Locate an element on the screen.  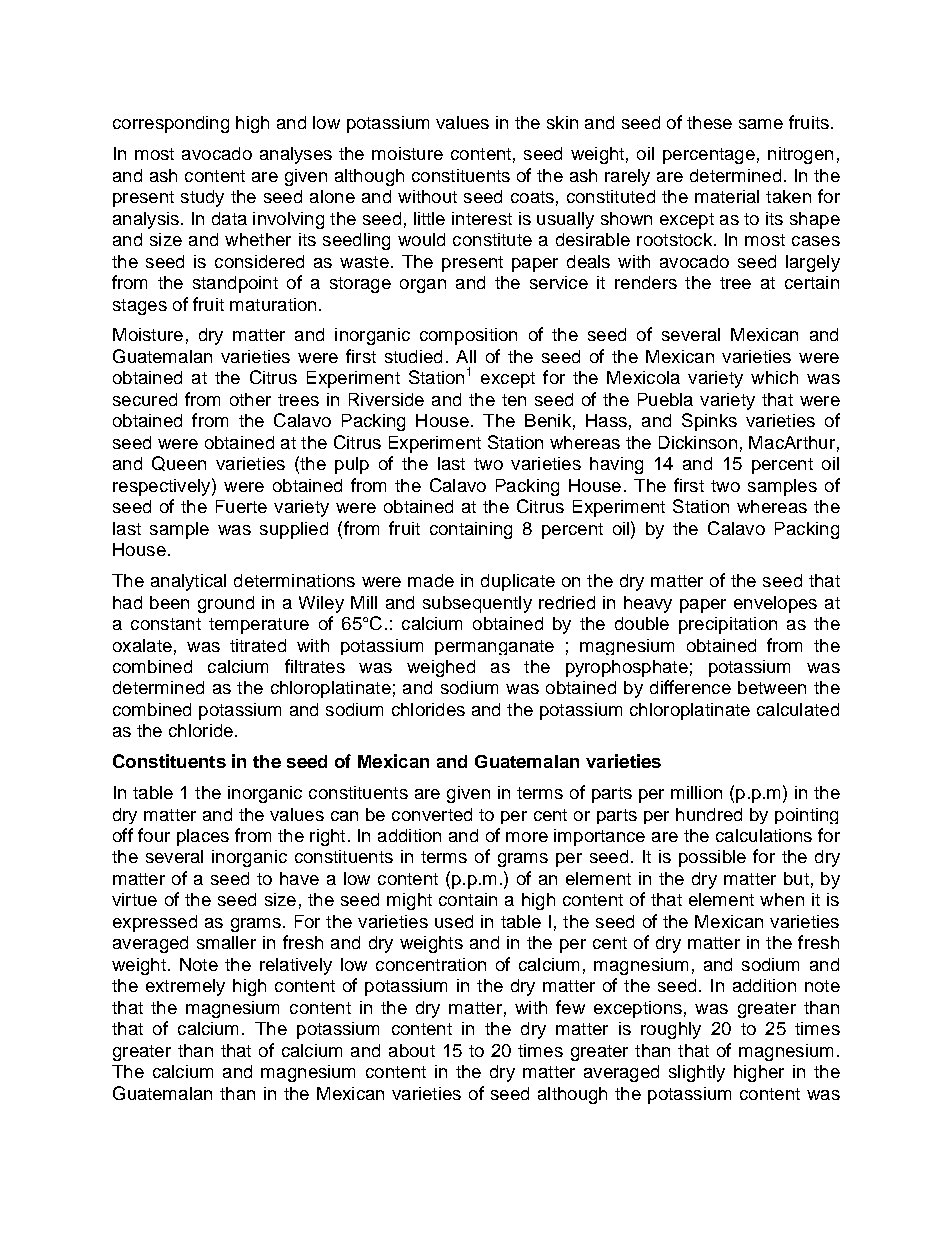
ground is located at coordinates (226, 604).
